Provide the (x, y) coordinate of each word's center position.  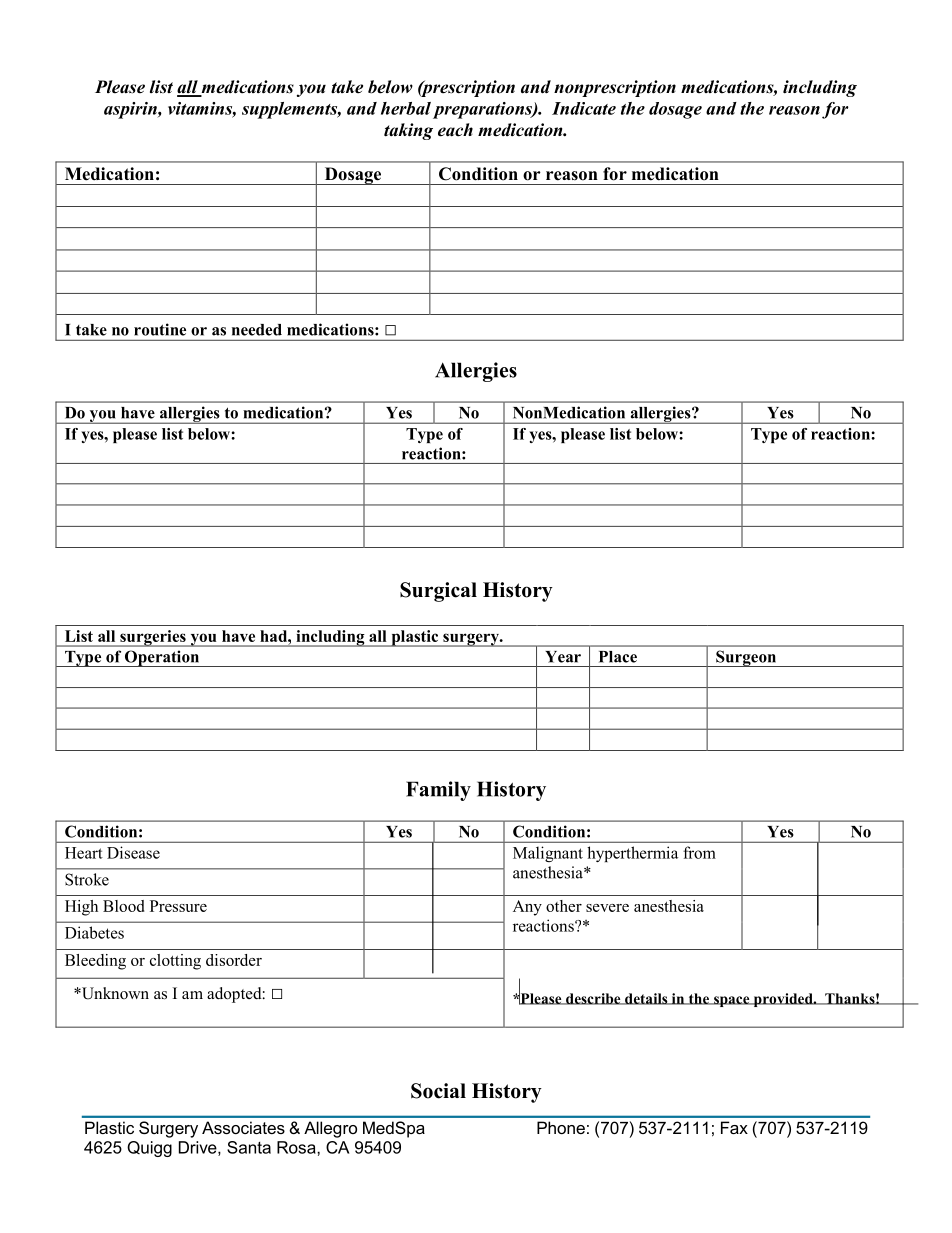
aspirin (131, 110)
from (699, 852)
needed (257, 330)
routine (160, 329)
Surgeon (746, 658)
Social (438, 1091)
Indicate (584, 108)
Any (527, 908)
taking (408, 131)
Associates (243, 1127)
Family (438, 791)
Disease (133, 852)
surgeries (153, 638)
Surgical (438, 592)
